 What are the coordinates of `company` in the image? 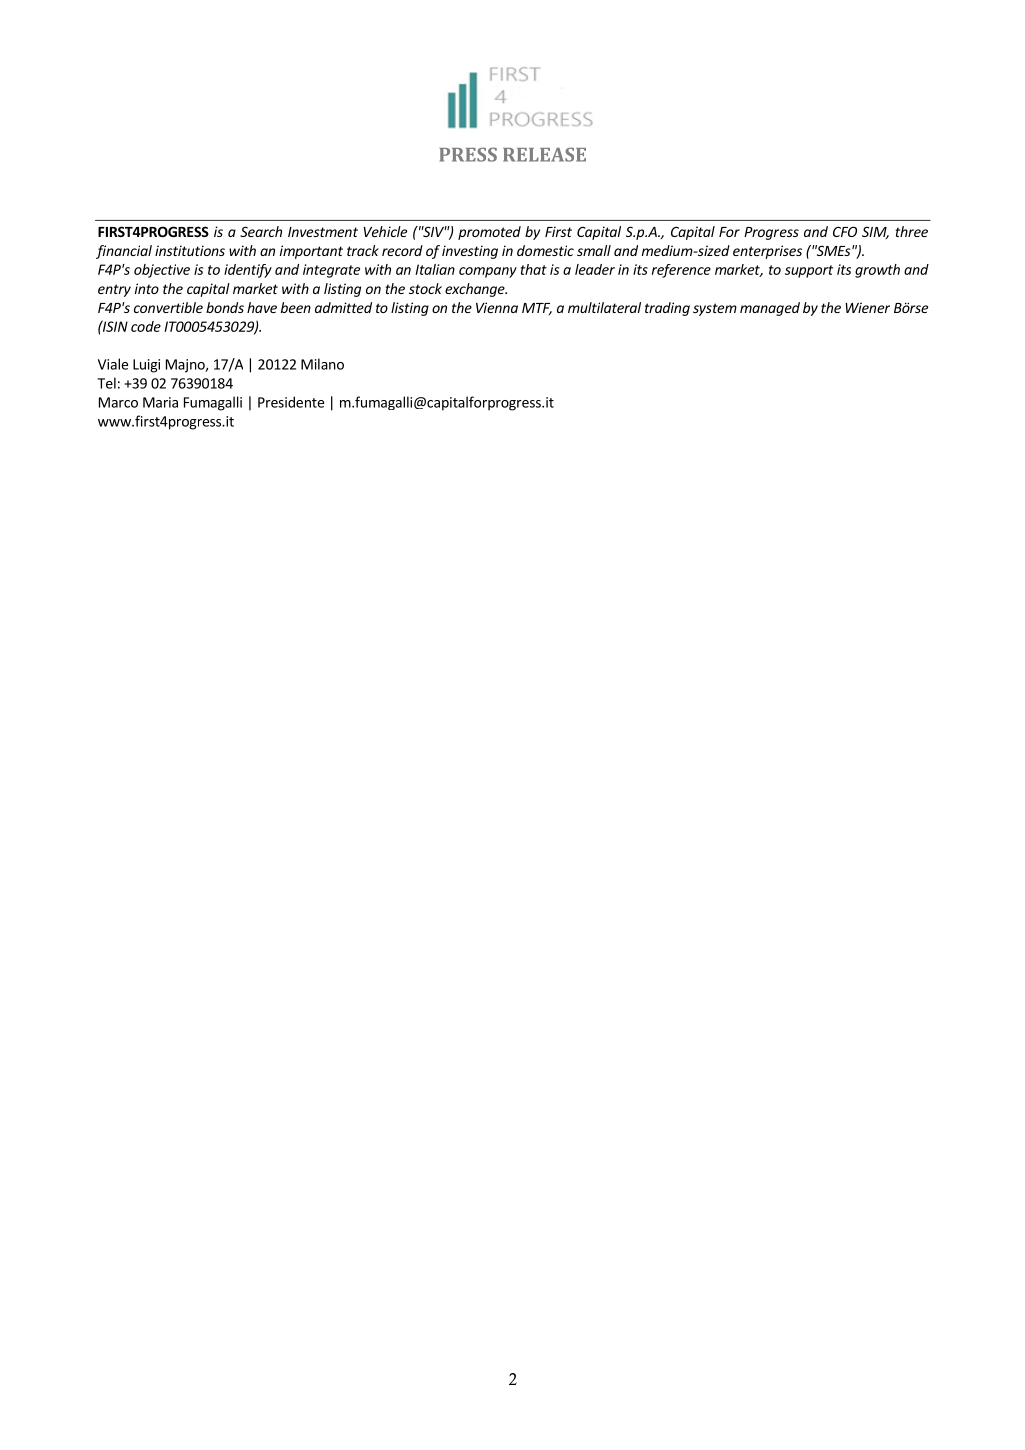 It's located at (488, 272).
